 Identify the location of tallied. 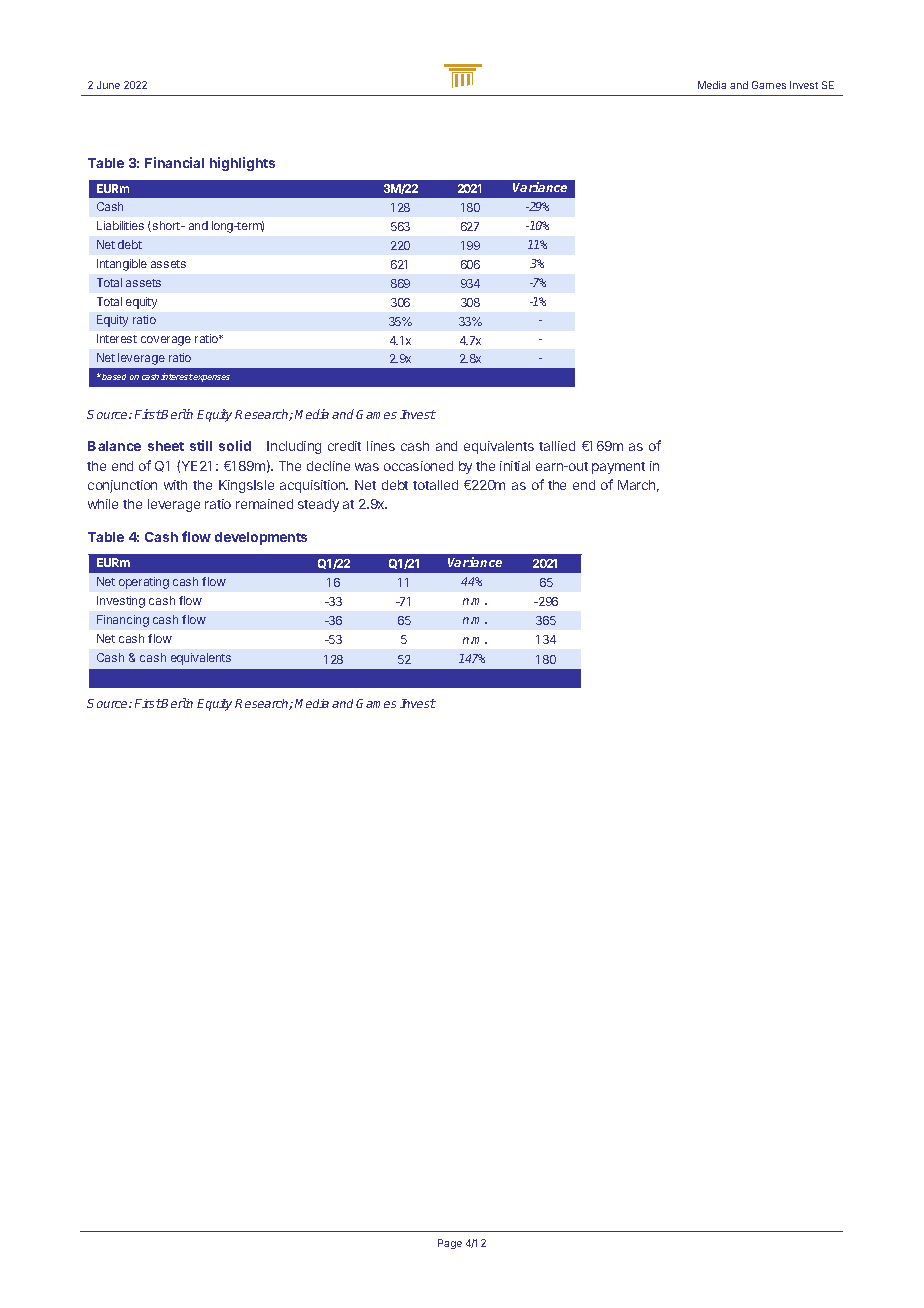
(557, 446).
